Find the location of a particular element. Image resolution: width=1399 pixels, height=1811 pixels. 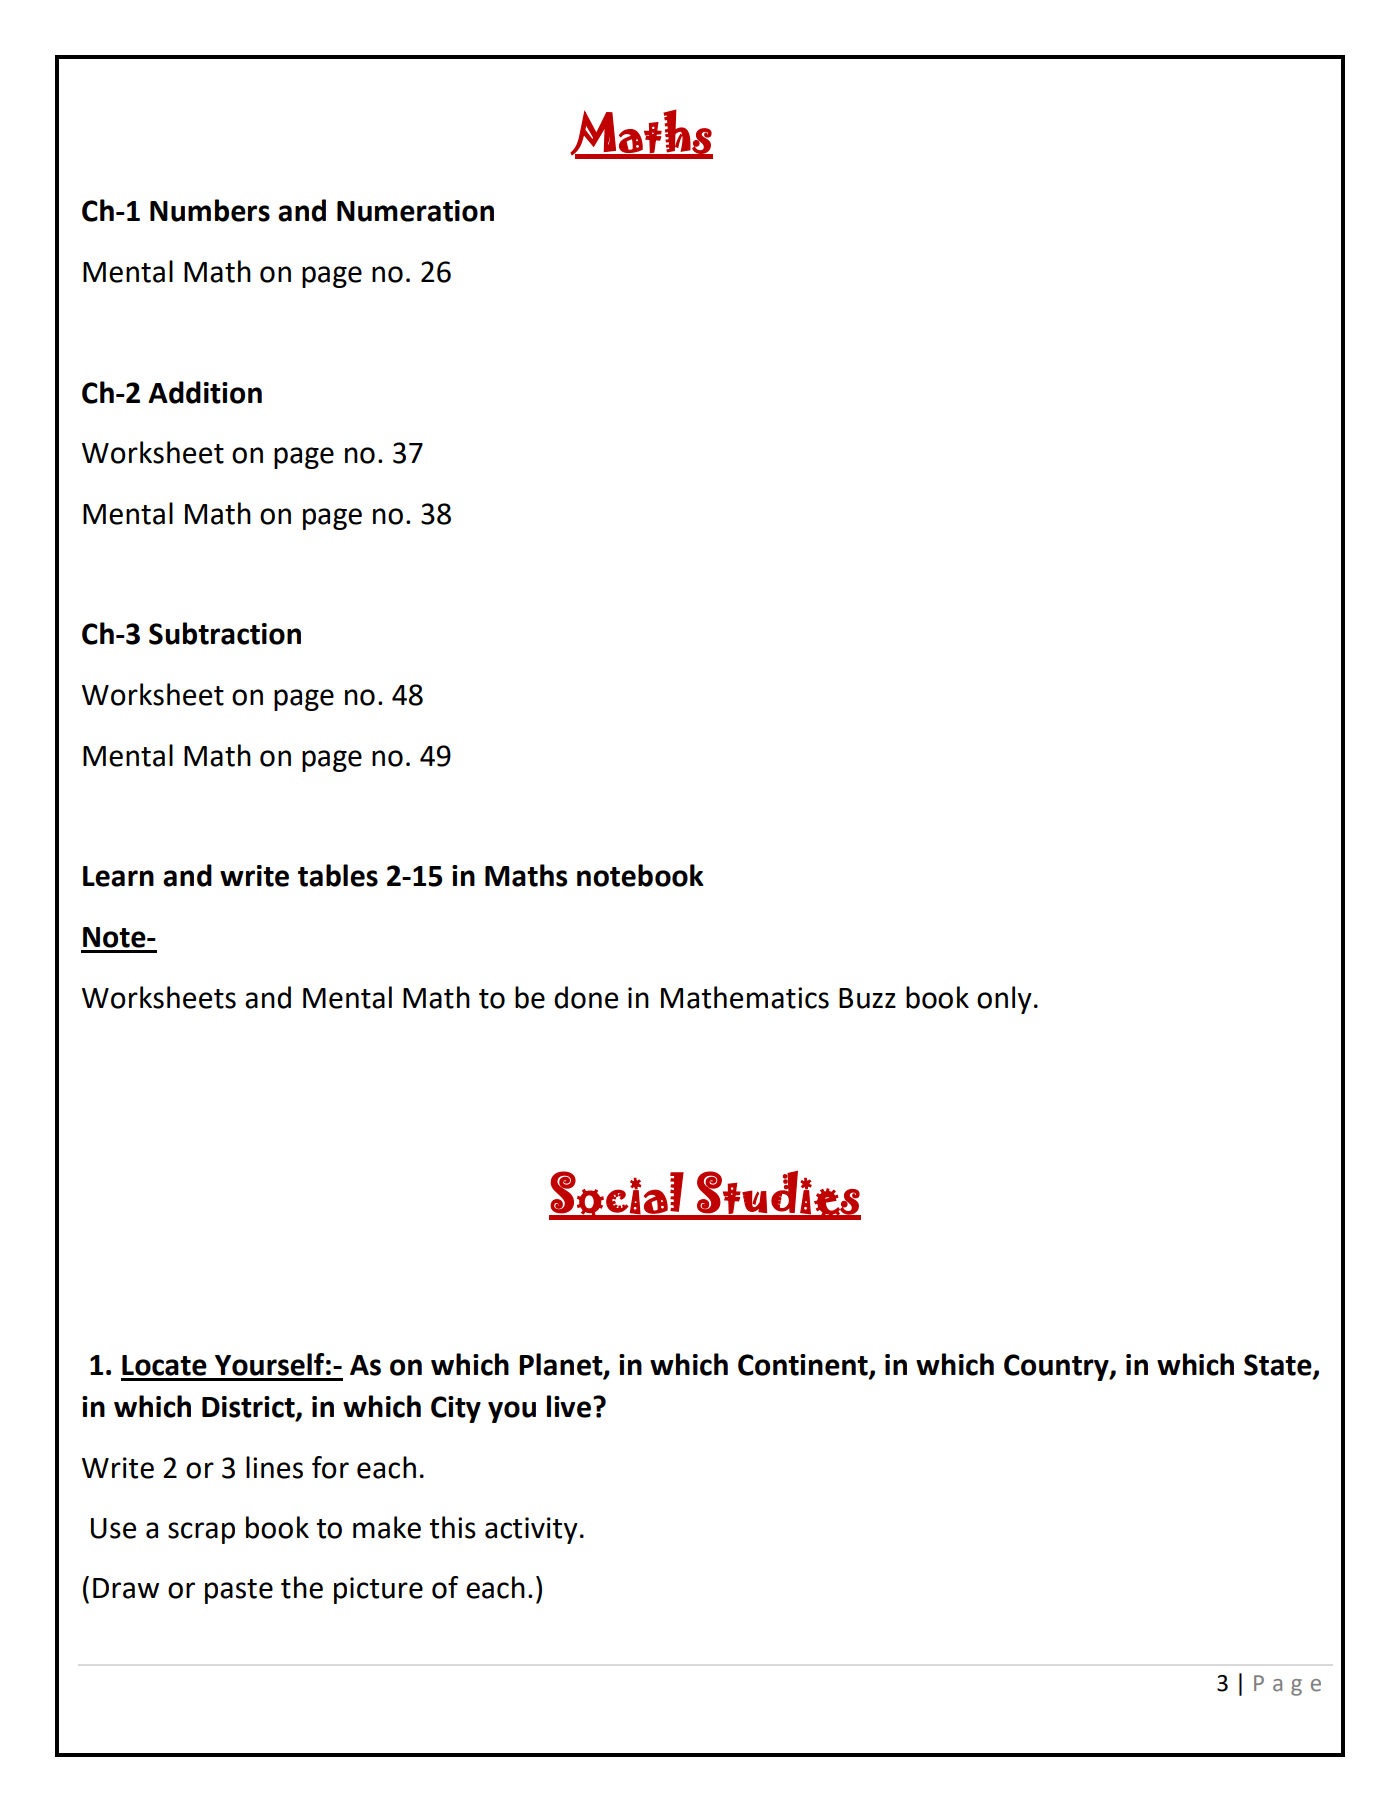

State is located at coordinates (1279, 1366).
